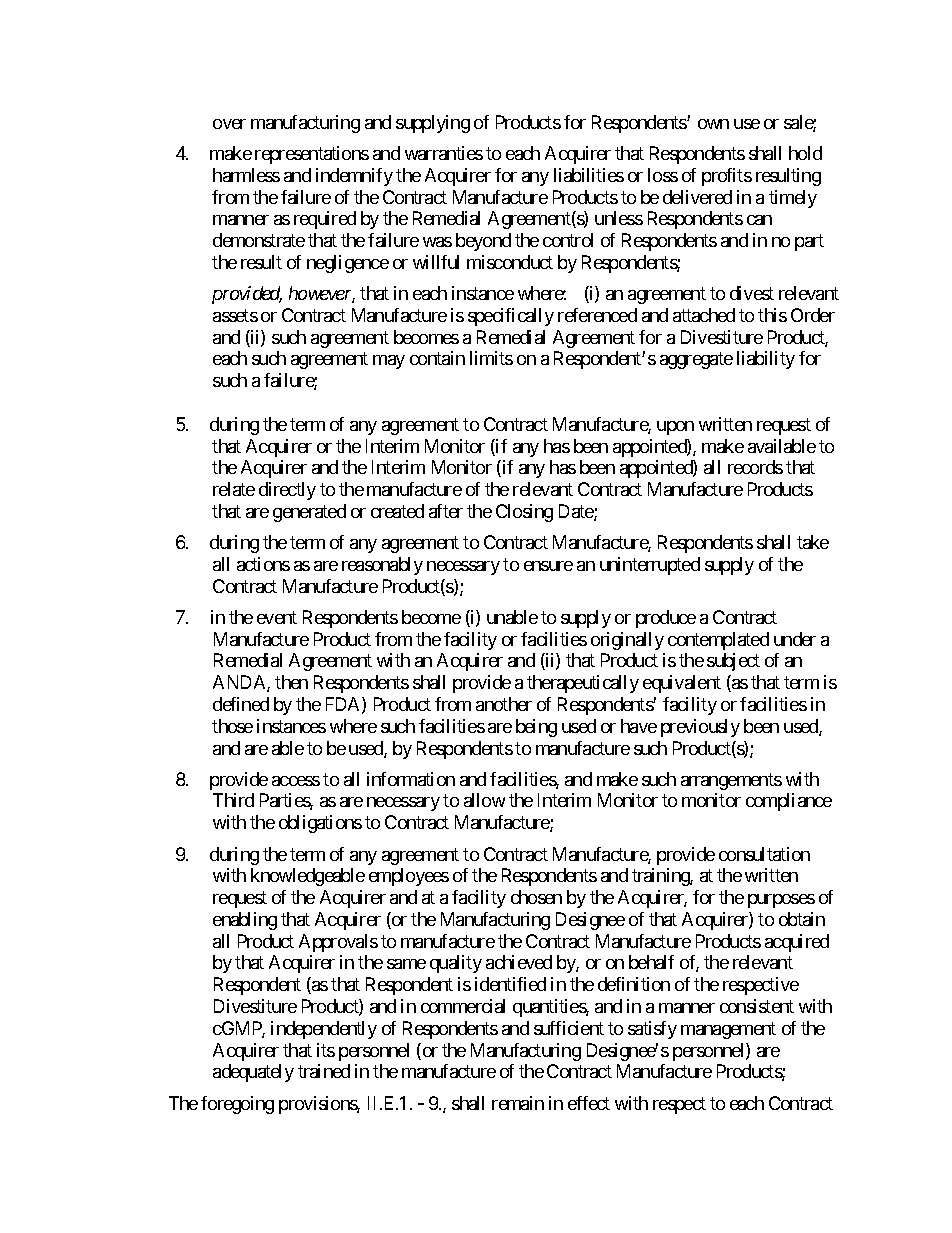  I want to click on liabilities, so click(589, 175).
